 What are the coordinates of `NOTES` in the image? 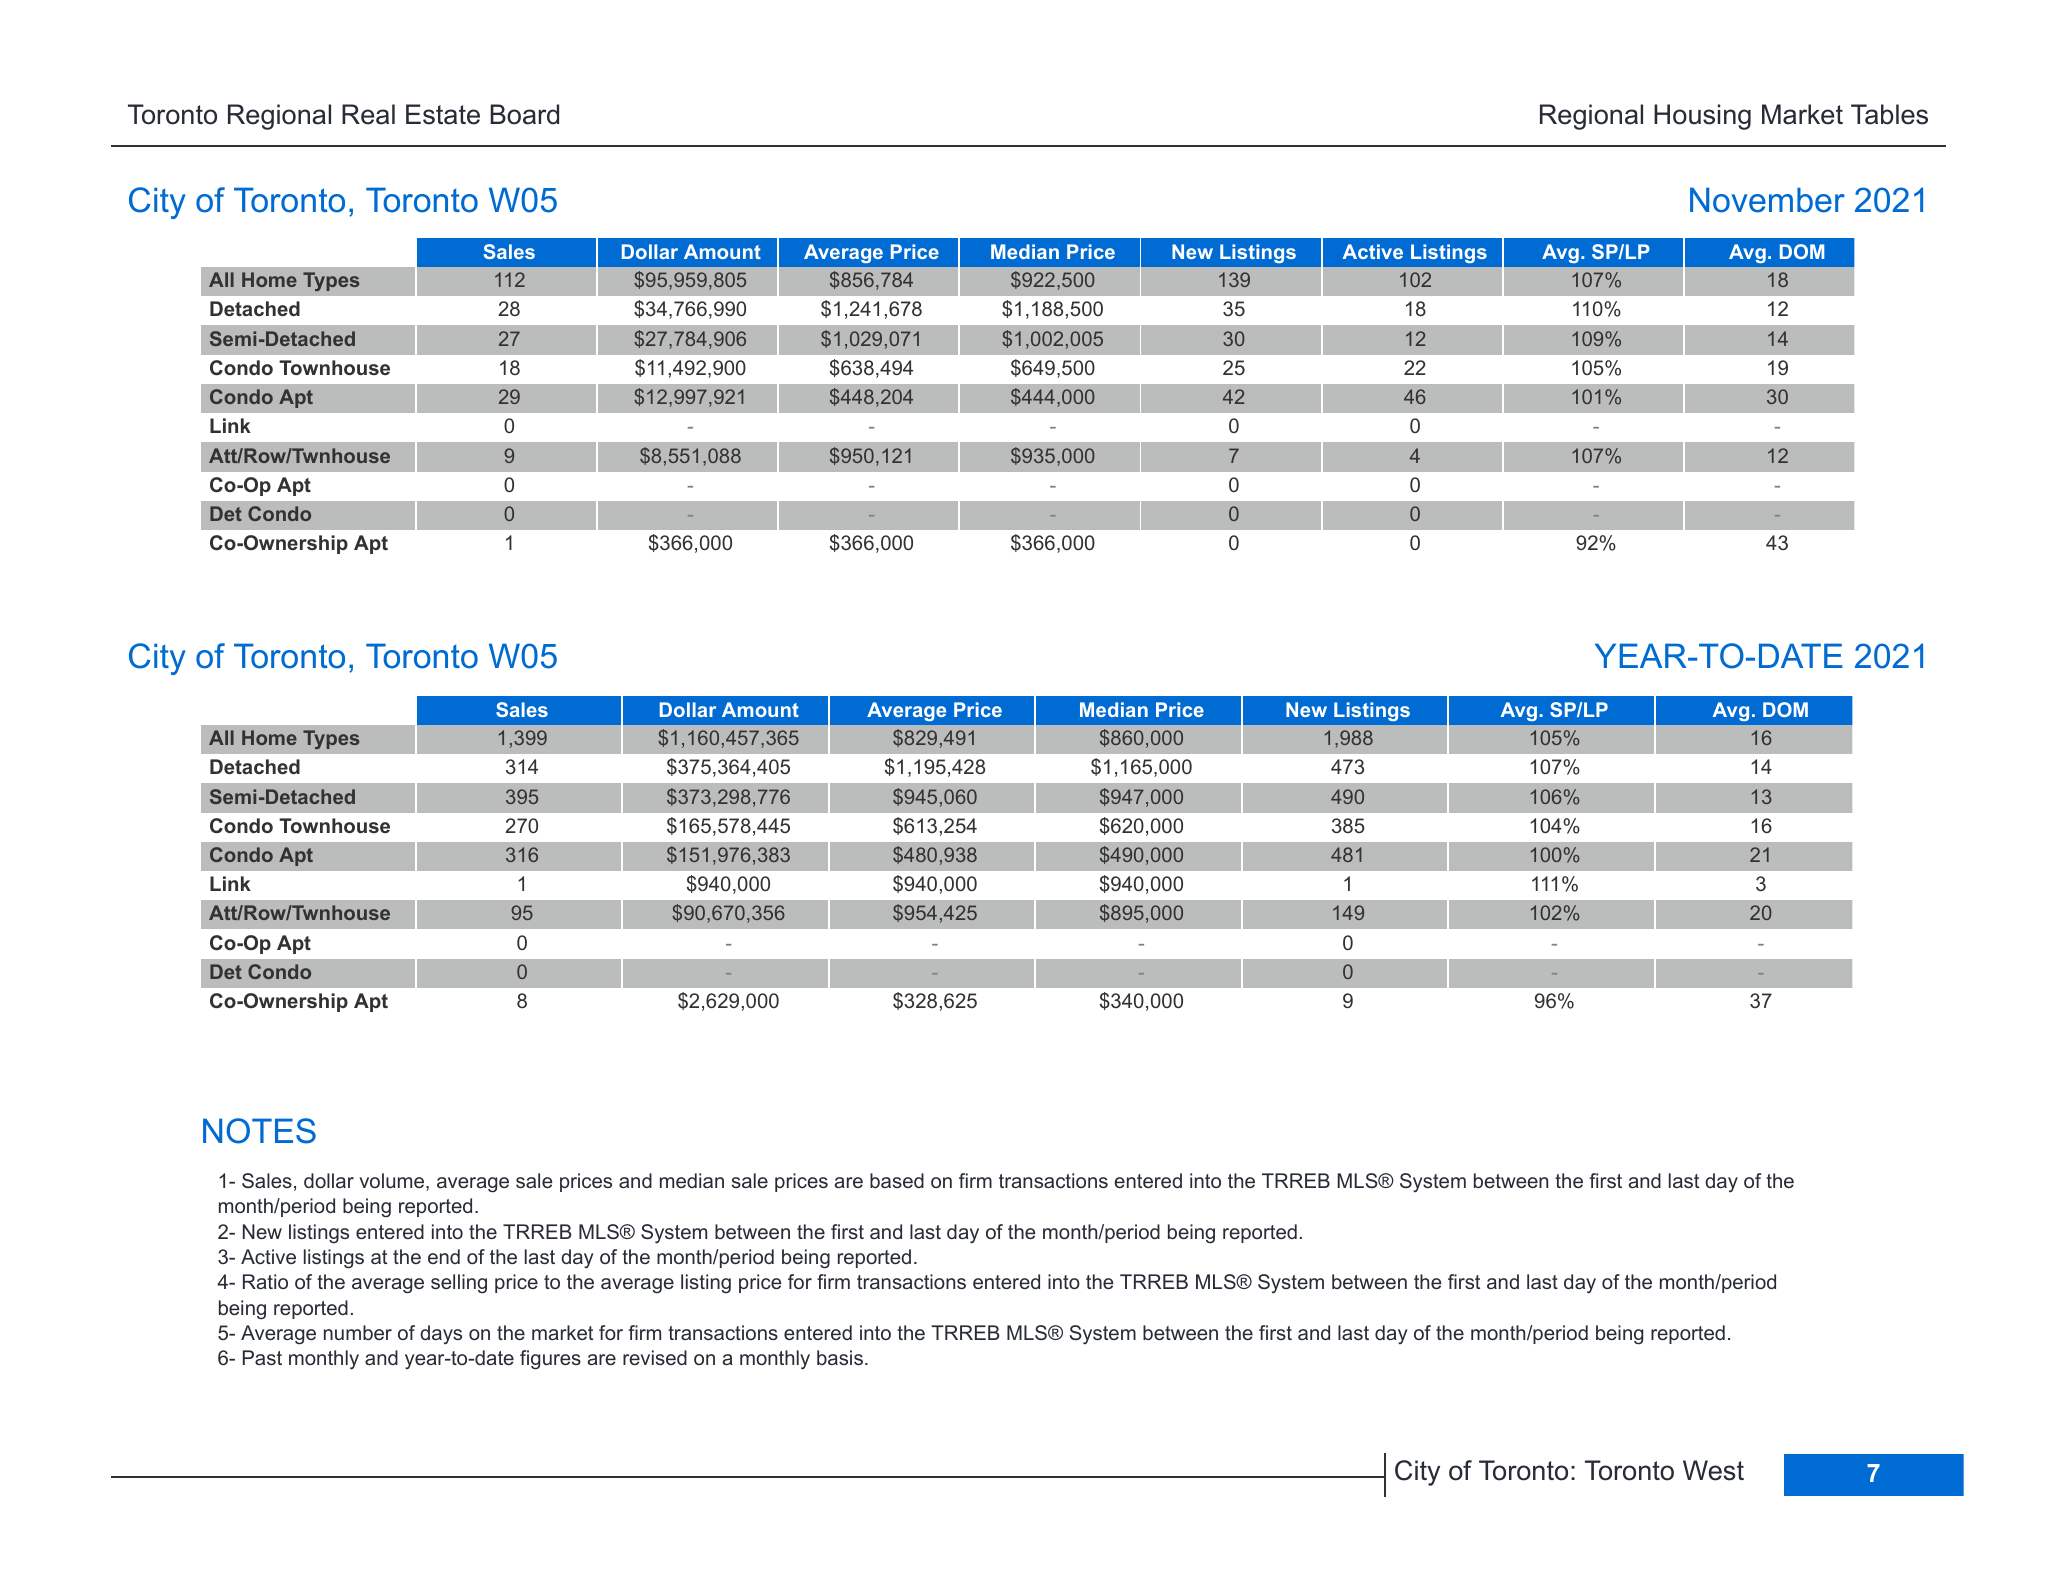 It's located at (259, 1131).
